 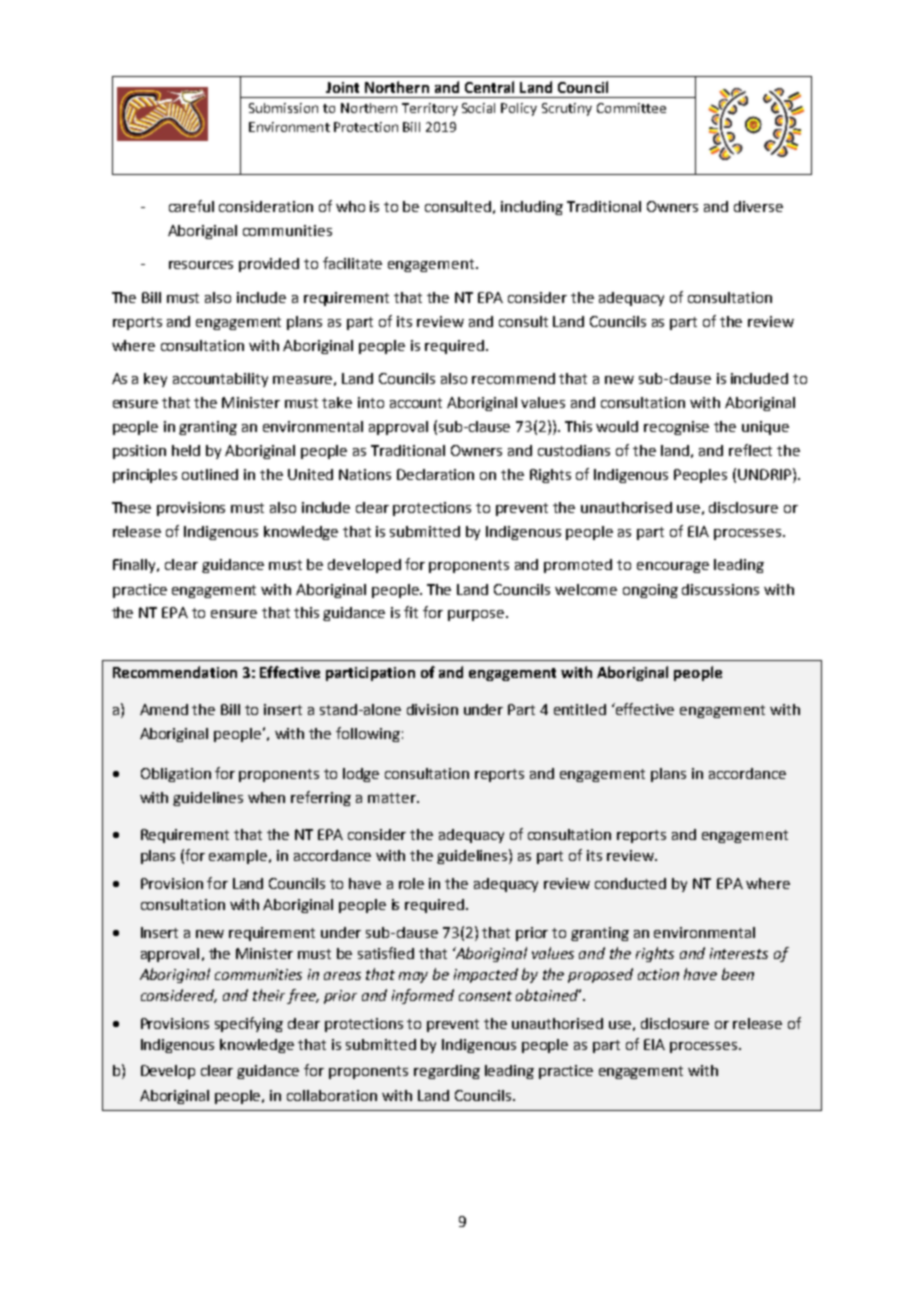 I want to click on discussions, so click(x=720, y=589).
